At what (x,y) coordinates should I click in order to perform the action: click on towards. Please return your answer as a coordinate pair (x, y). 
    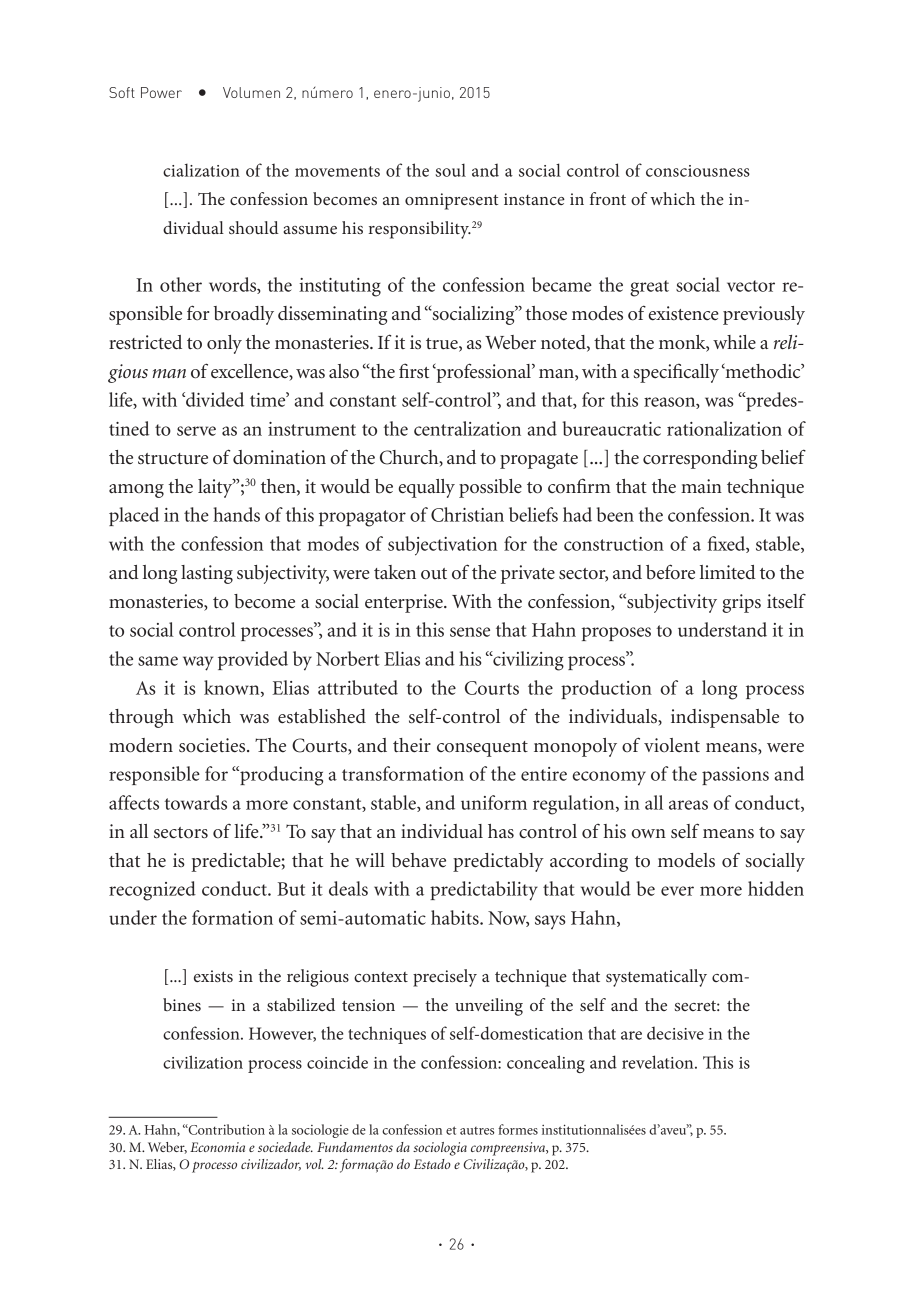
    Looking at the image, I should click on (196, 802).
